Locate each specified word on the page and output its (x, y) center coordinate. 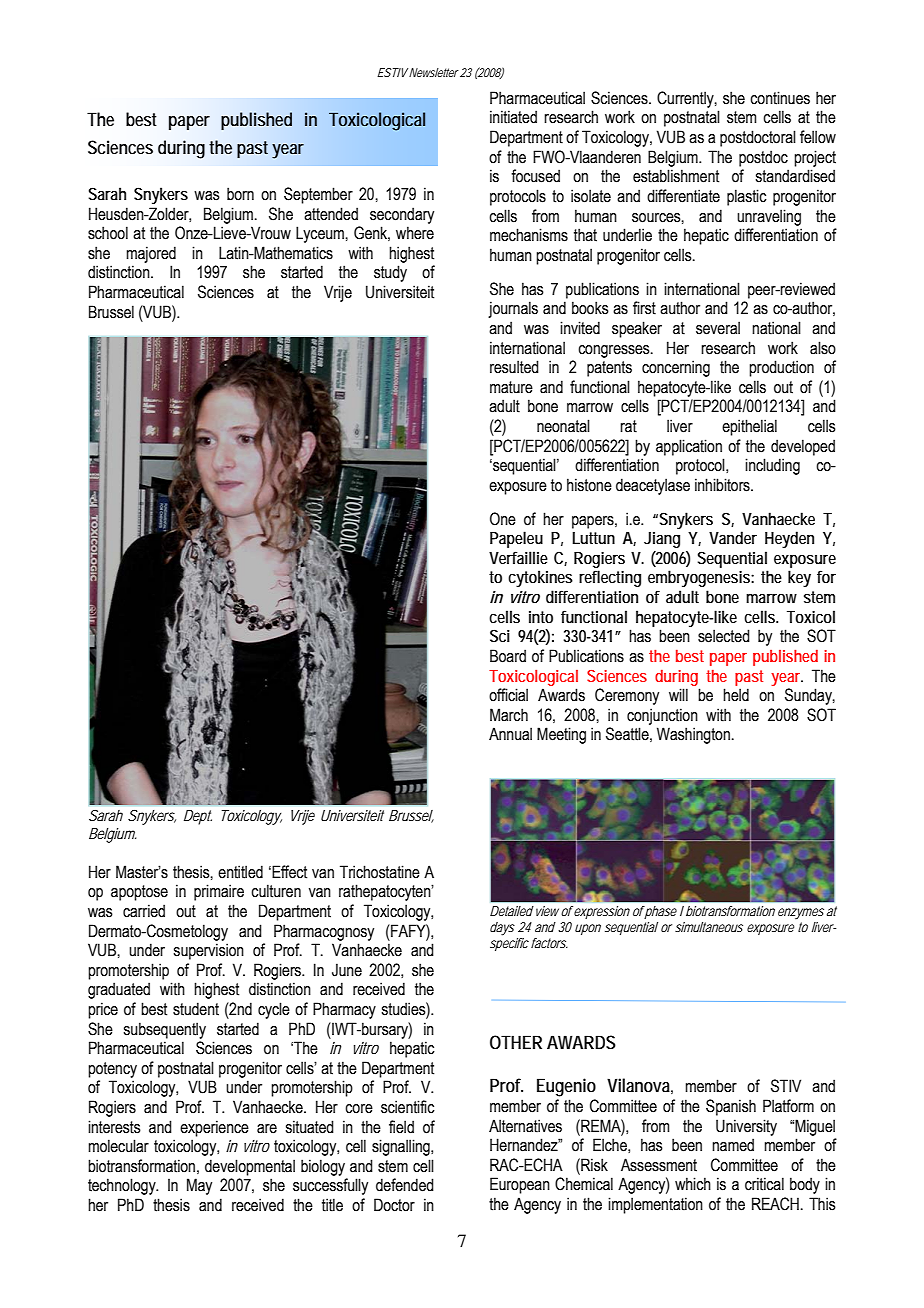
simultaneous (709, 927)
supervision (208, 951)
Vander (733, 537)
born (240, 194)
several (718, 328)
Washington (693, 735)
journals (513, 309)
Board (508, 656)
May (199, 1186)
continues (780, 98)
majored (151, 254)
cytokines (540, 578)
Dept (198, 817)
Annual (510, 734)
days (502, 929)
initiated (513, 117)
